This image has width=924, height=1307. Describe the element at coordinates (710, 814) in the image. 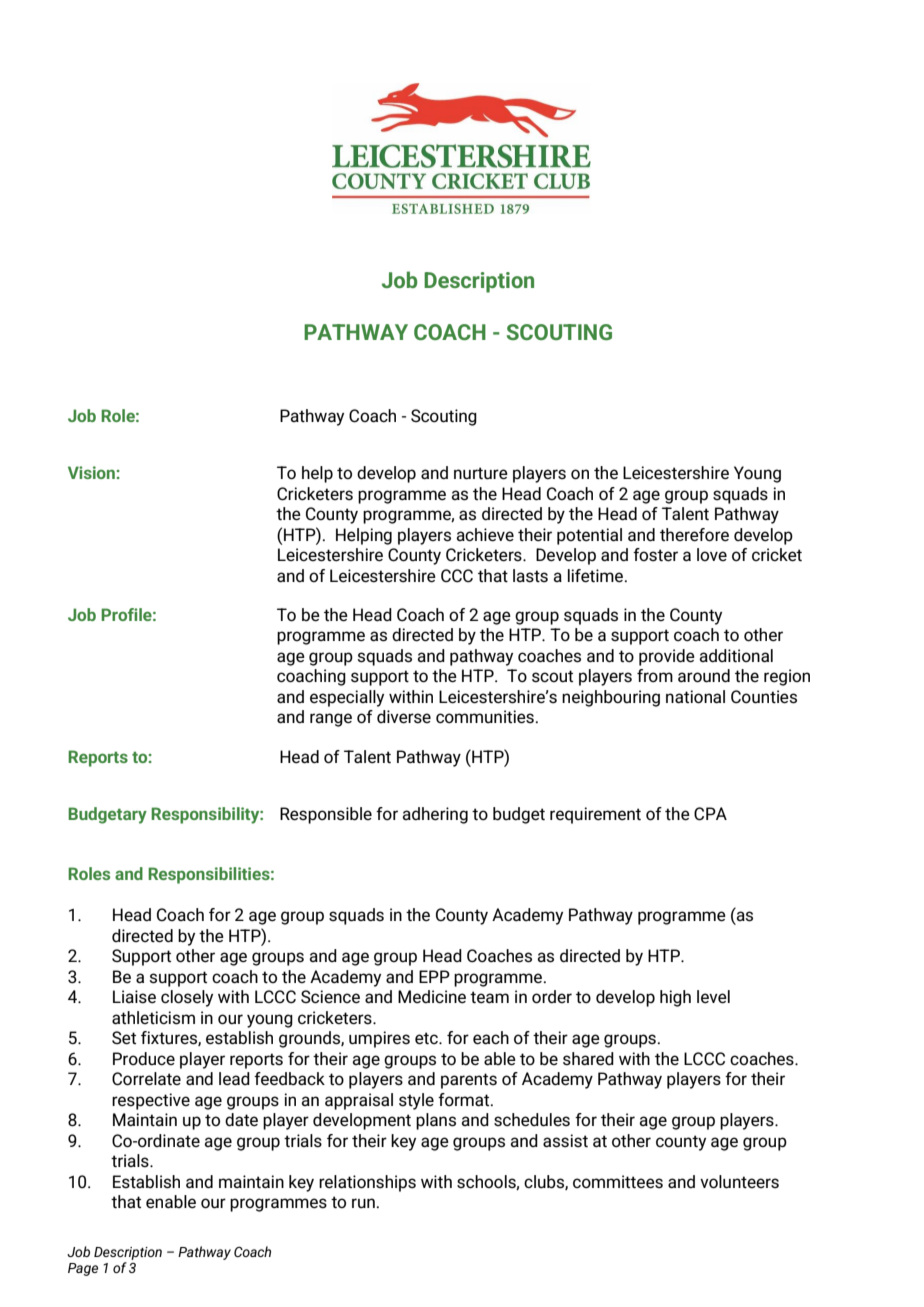

I see `CPA` at that location.
